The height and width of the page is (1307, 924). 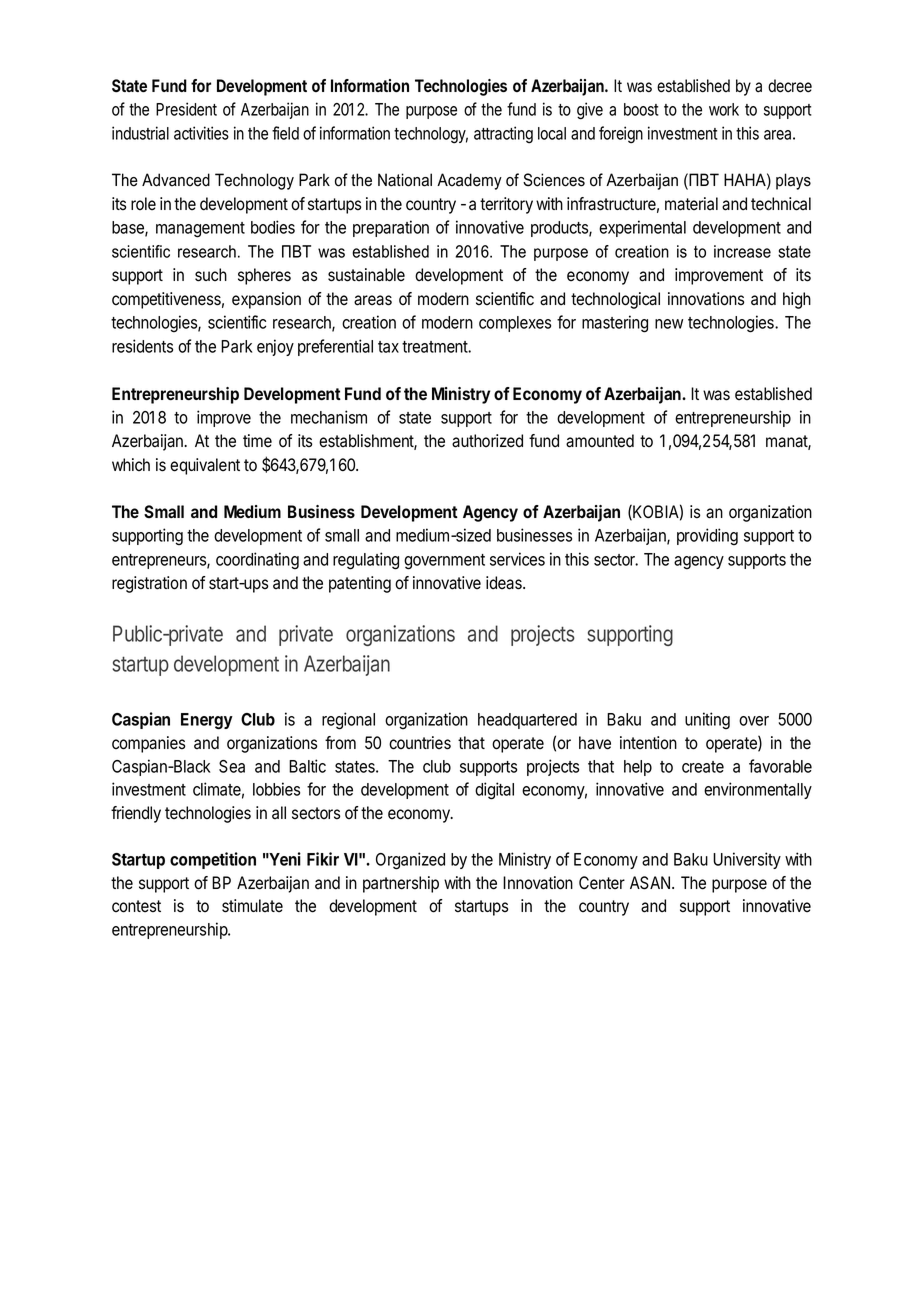 I want to click on equivalent, so click(x=205, y=466).
